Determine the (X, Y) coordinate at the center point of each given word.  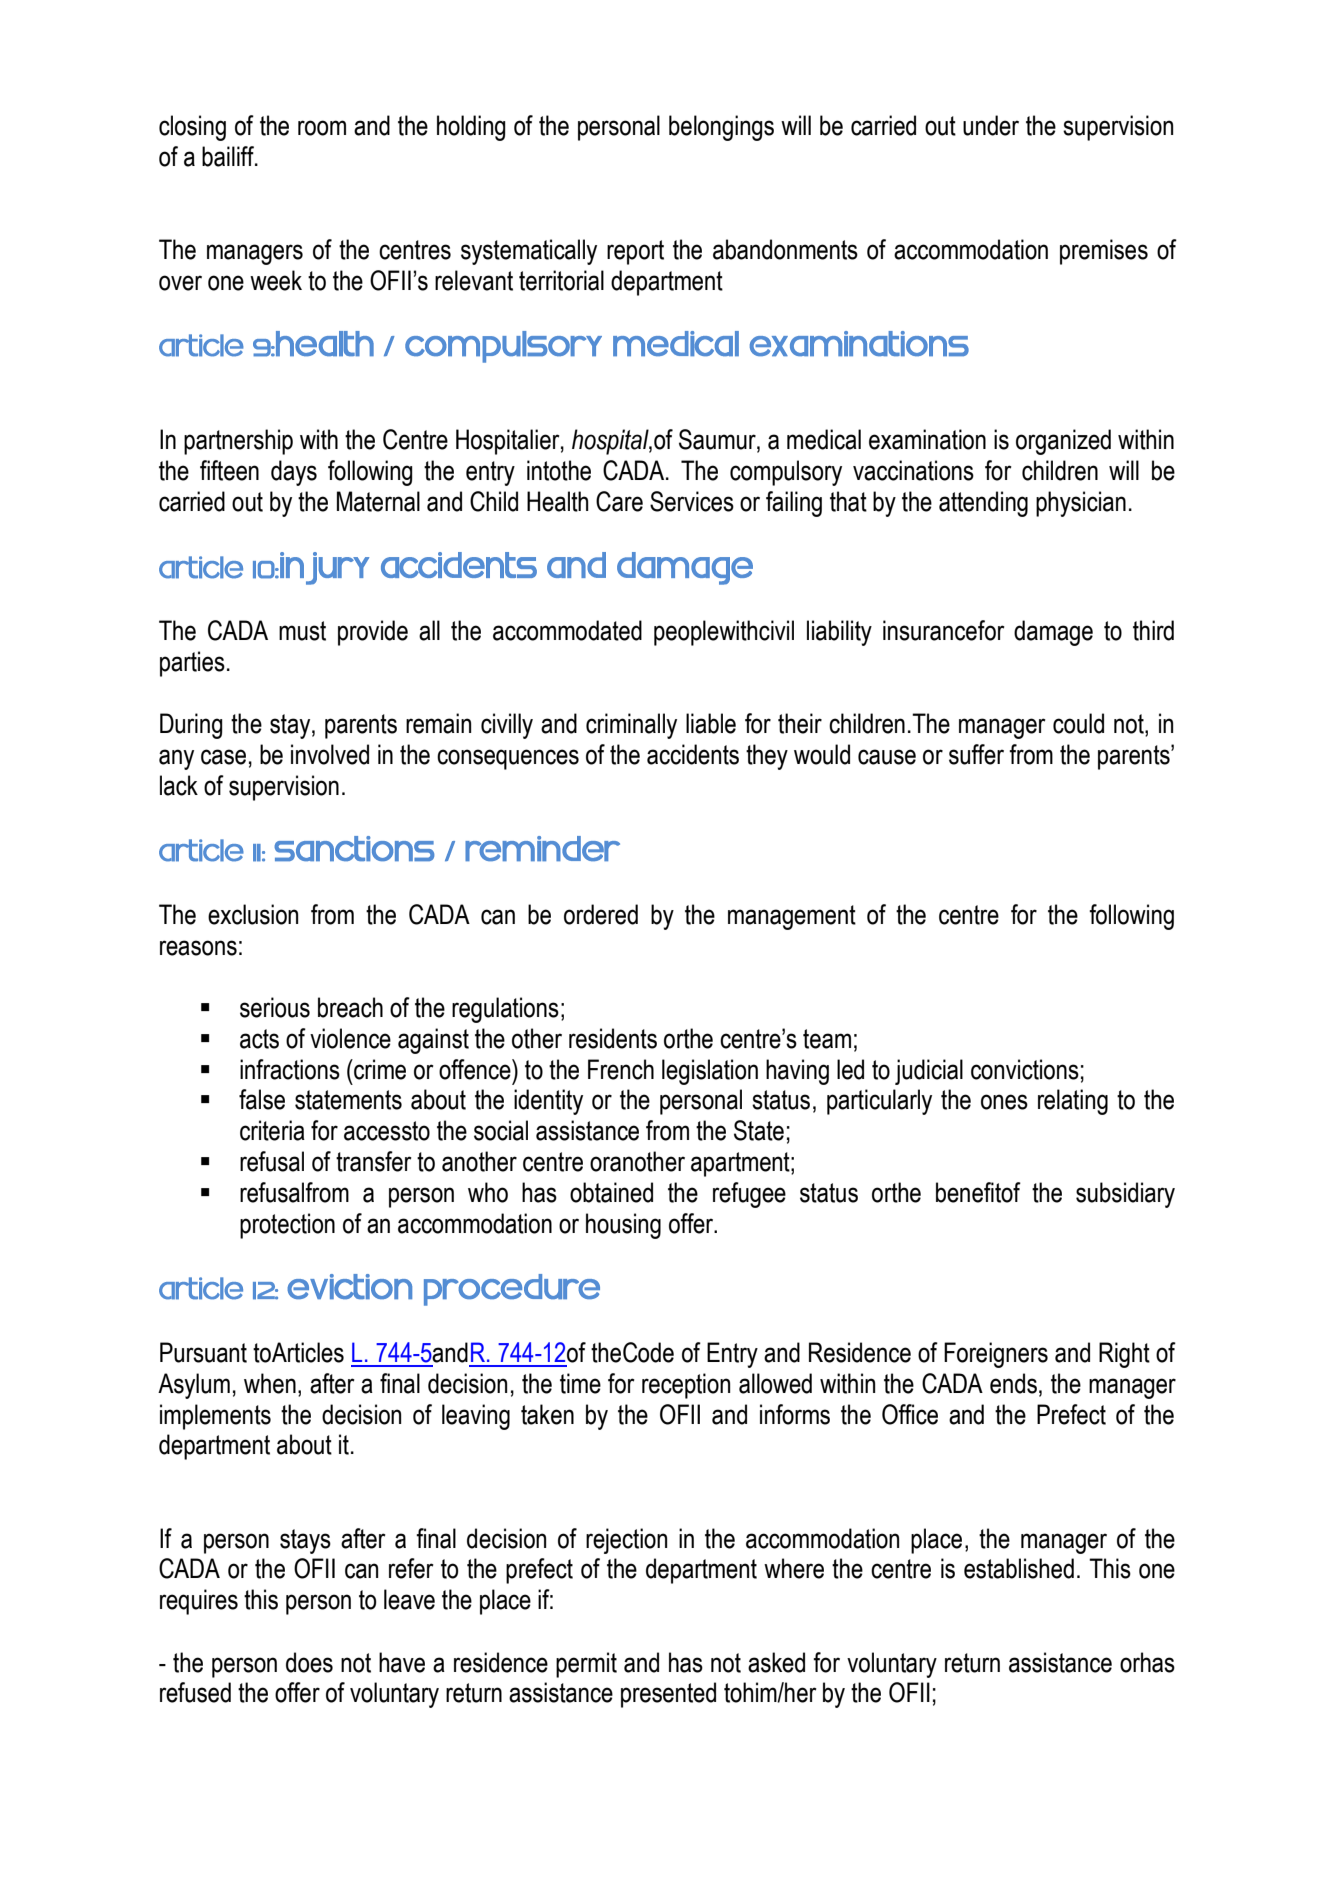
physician (1081, 504)
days (294, 473)
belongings (721, 128)
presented (668, 1695)
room (322, 128)
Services (692, 501)
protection (287, 1226)
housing (623, 1226)
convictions (1025, 1069)
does (309, 1662)
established (1019, 1568)
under (991, 125)
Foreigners (996, 1355)
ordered (601, 914)
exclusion (253, 914)
